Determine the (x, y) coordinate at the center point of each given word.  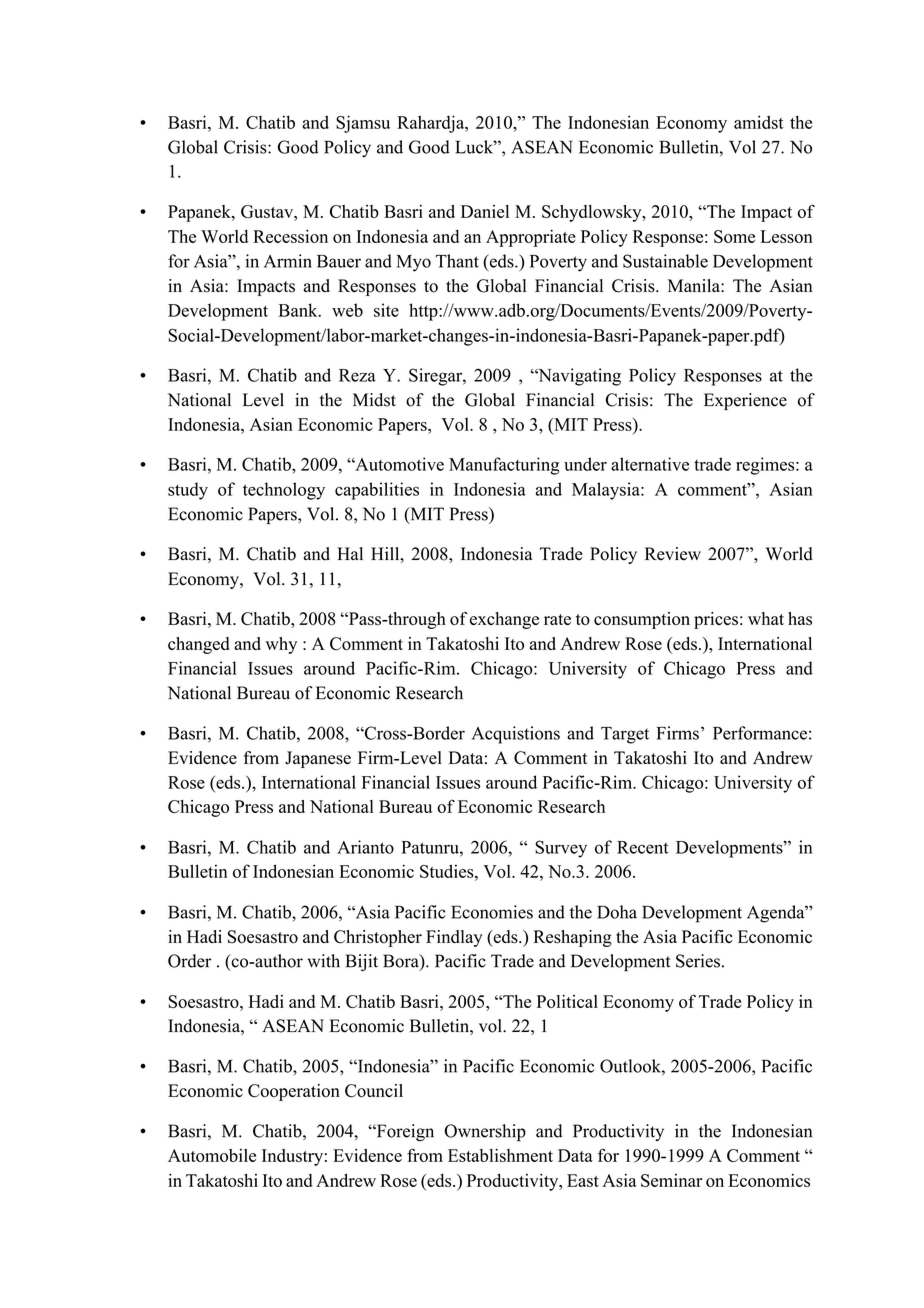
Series (698, 961)
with (323, 961)
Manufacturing (504, 466)
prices (716, 620)
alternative (650, 464)
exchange (504, 620)
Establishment (500, 1155)
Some (734, 236)
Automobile (212, 1155)
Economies (492, 912)
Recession (290, 236)
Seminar (671, 1180)
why (281, 645)
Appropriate (531, 238)
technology (284, 491)
